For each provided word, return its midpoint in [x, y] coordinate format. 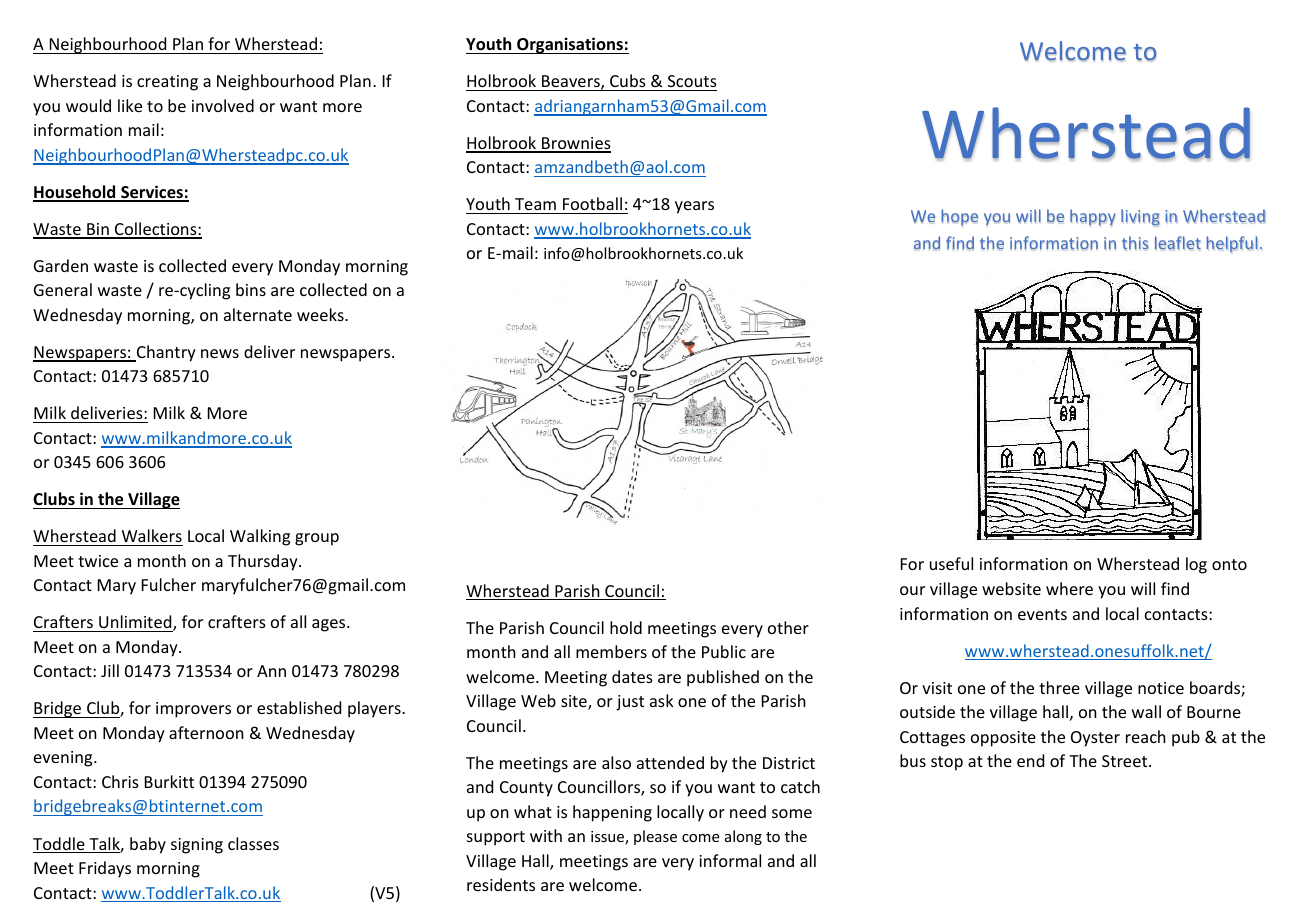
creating [167, 83]
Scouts [692, 81]
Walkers [152, 535]
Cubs [628, 80]
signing [197, 846]
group [317, 539]
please [655, 837]
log [1196, 565]
